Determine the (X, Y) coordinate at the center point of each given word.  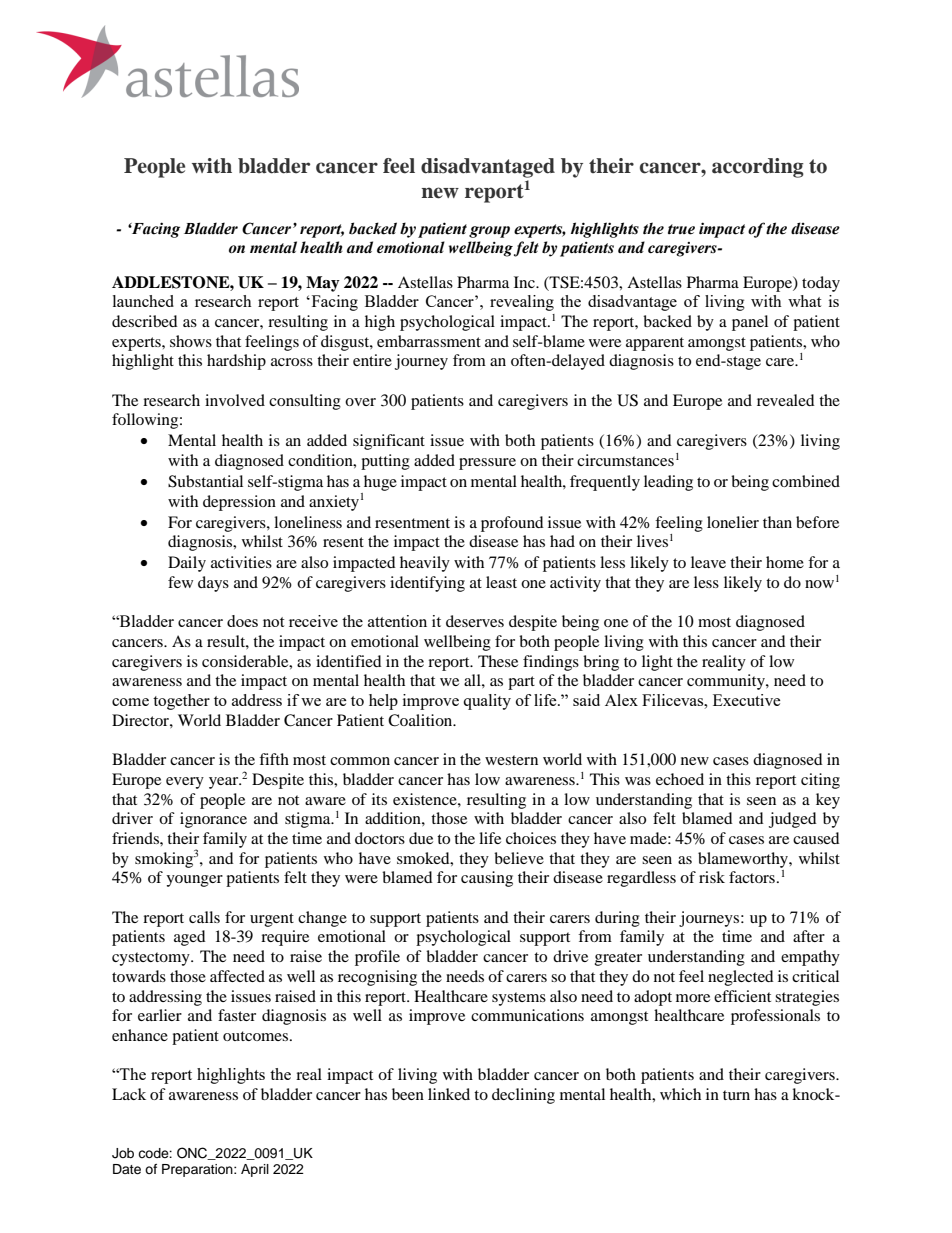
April (255, 1170)
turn (736, 1095)
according (758, 168)
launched (143, 301)
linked (449, 1094)
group (489, 232)
